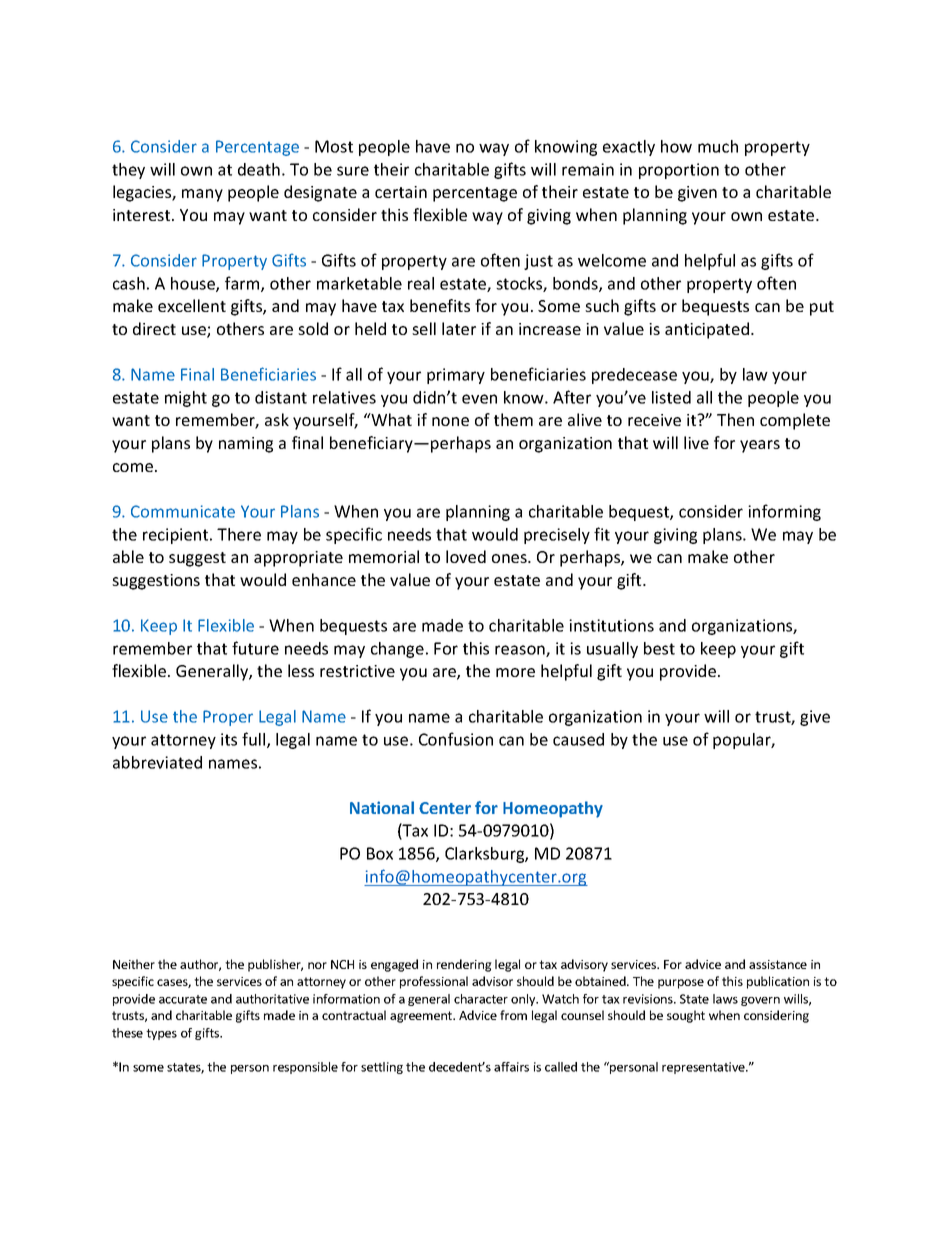  What do you see at coordinates (659, 648) in the screenshot?
I see `best` at bounding box center [659, 648].
